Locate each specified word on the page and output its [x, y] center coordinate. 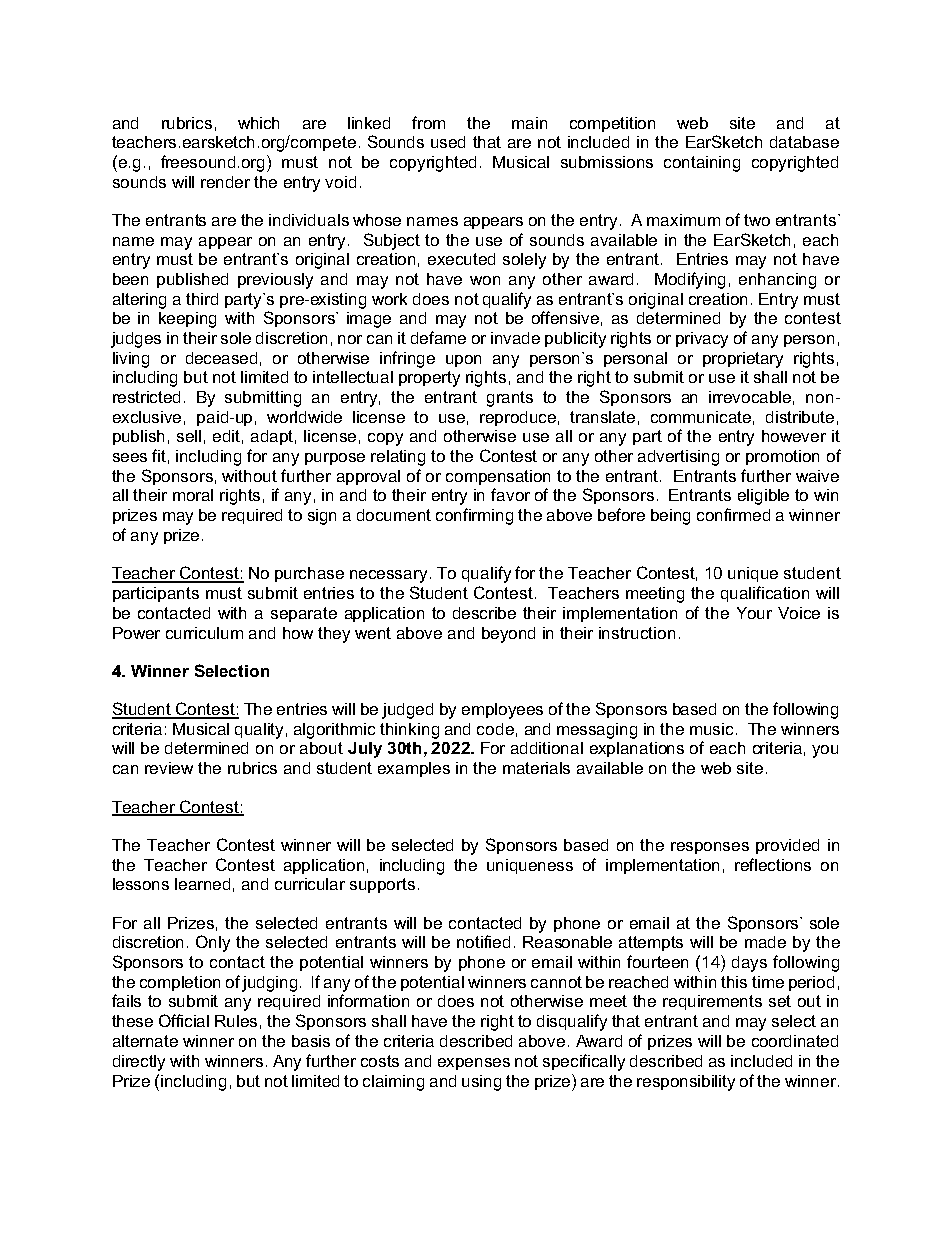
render [225, 182]
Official [184, 1020]
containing [702, 164]
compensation [498, 477]
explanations [637, 749]
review [169, 768]
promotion [782, 457]
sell [189, 436]
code [495, 729]
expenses [474, 1064]
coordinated [795, 1041]
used [448, 142]
